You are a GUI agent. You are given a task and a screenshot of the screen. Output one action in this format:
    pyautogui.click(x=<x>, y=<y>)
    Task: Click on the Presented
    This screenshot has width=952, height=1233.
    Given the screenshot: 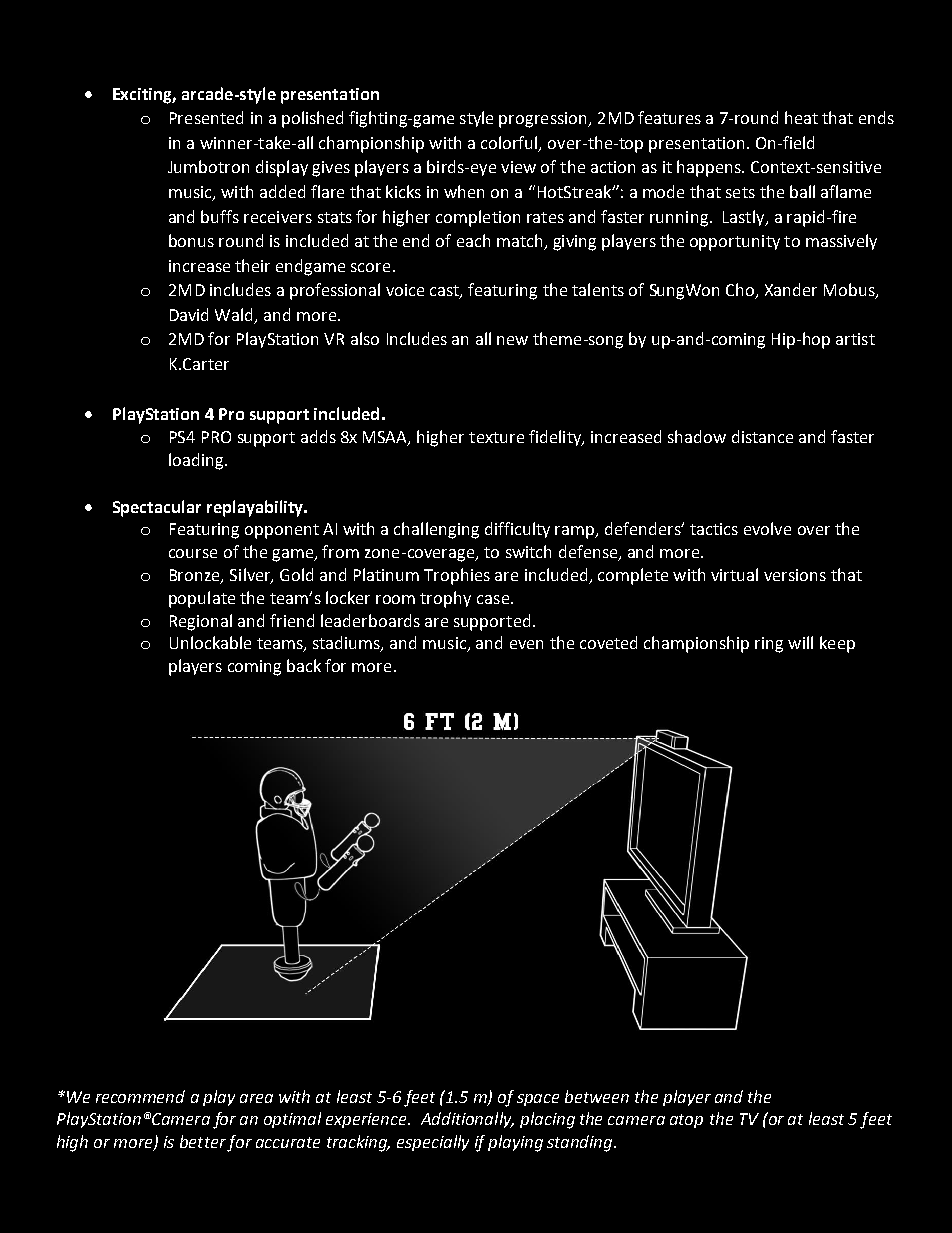 What is the action you would take?
    pyautogui.click(x=206, y=117)
